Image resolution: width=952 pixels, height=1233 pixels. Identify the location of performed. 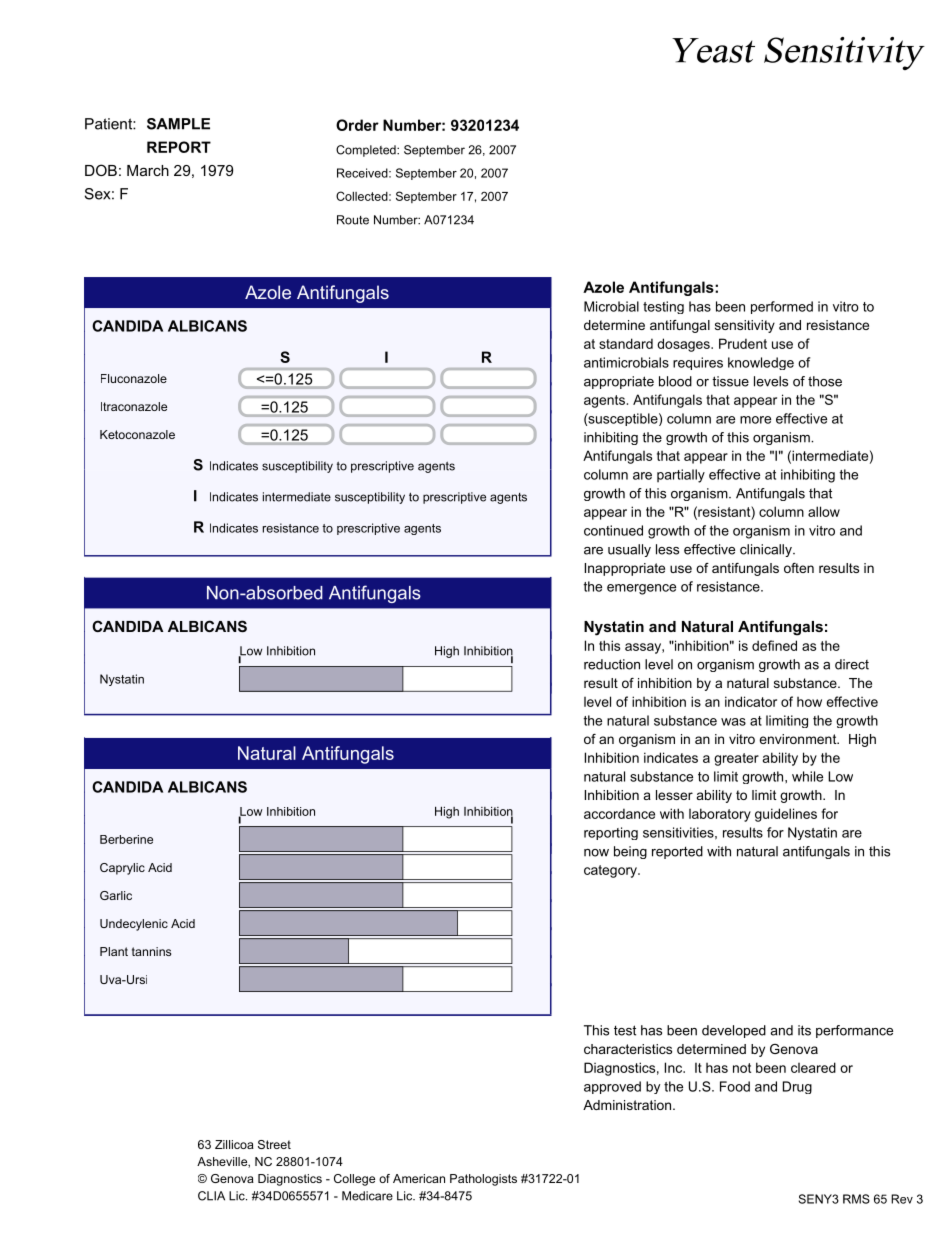
(782, 307).
